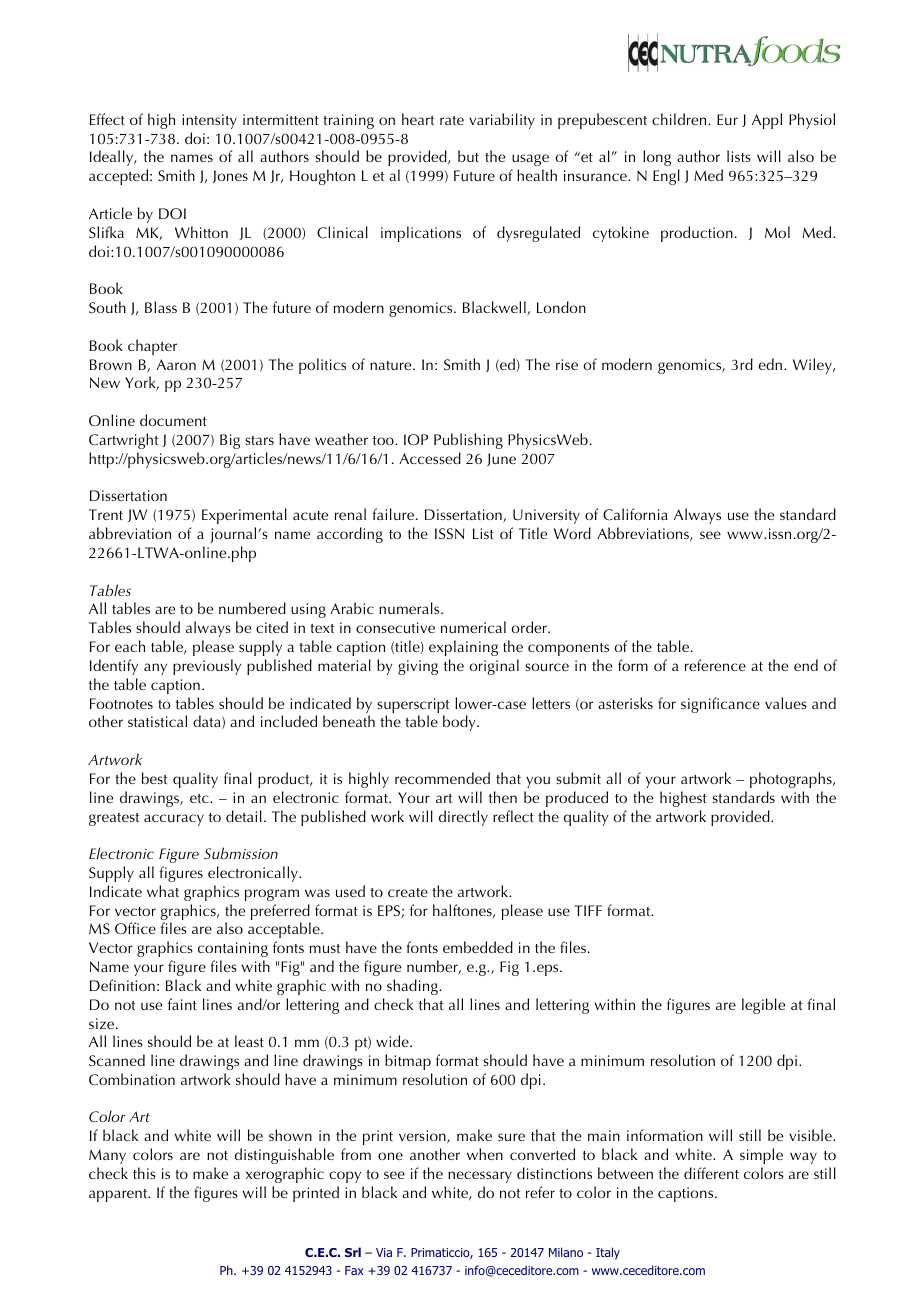  I want to click on California, so click(635, 514).
